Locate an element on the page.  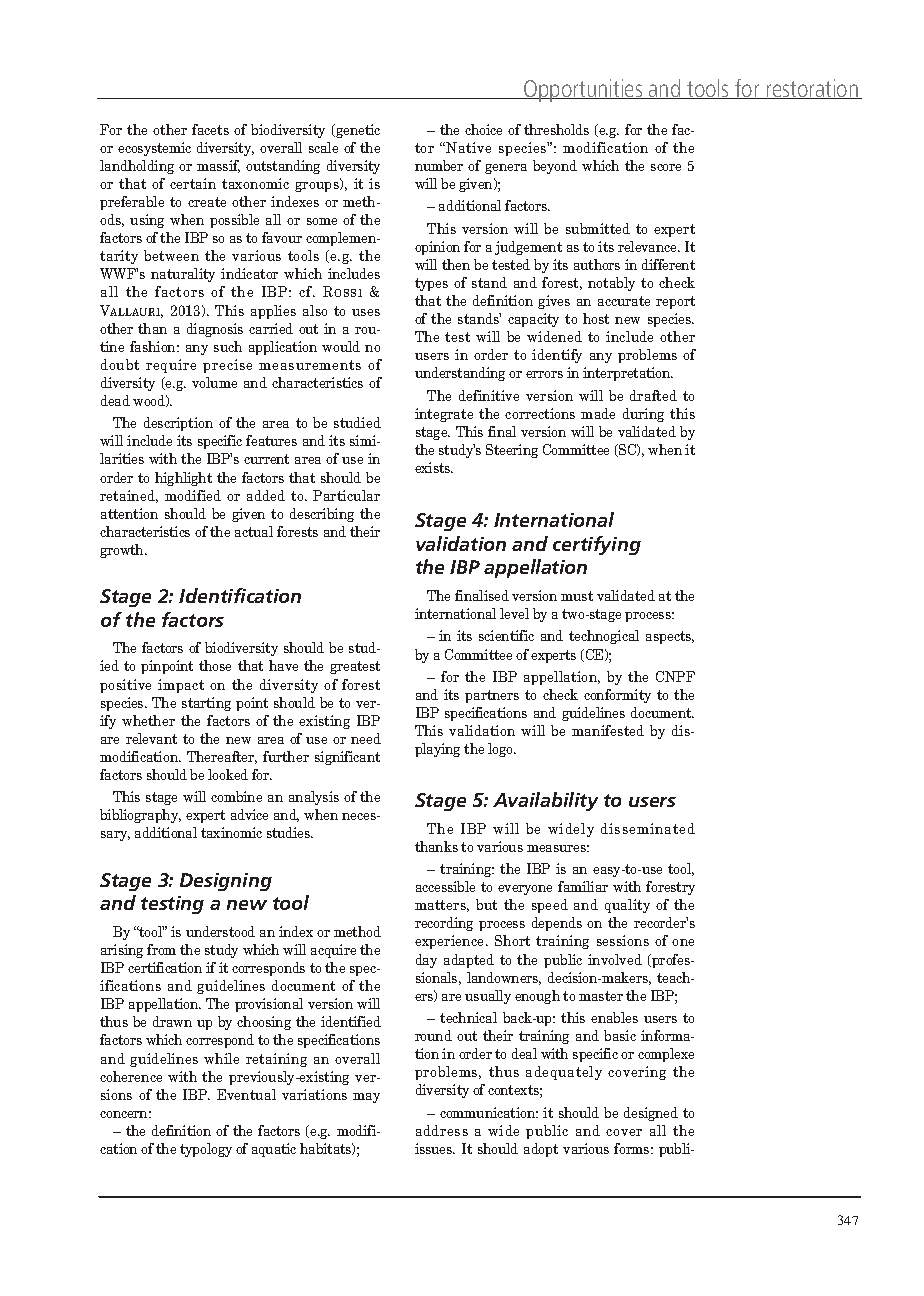
beyond is located at coordinates (555, 167).
